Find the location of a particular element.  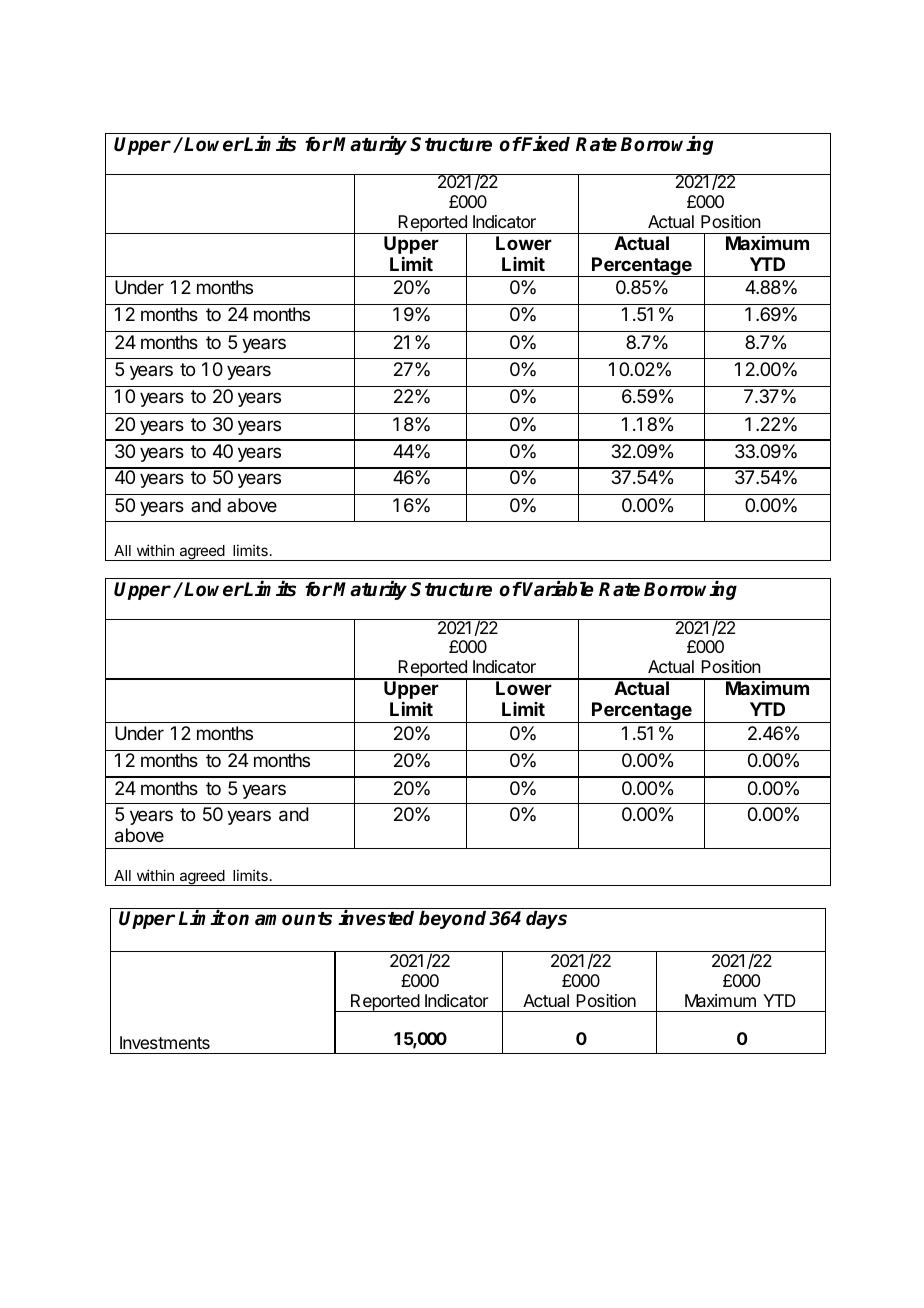

days is located at coordinates (546, 920).
